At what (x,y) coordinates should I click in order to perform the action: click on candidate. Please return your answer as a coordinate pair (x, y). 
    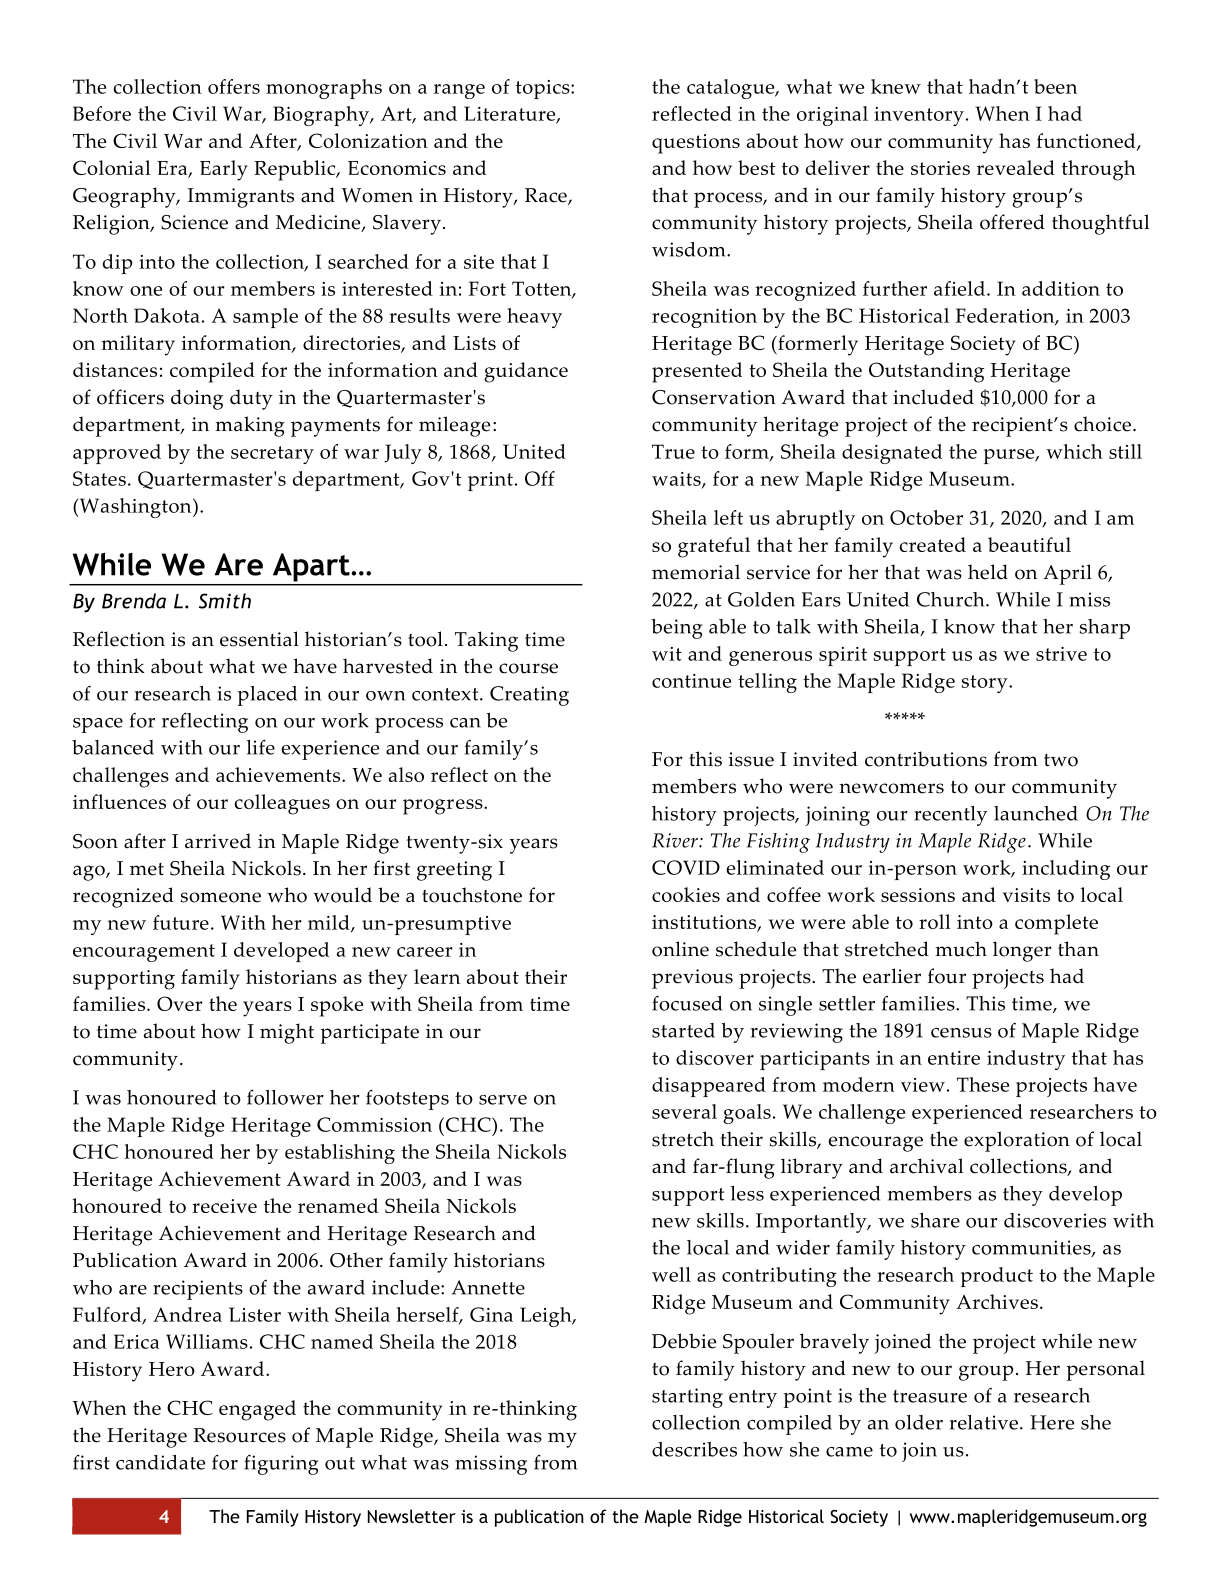
    Looking at the image, I should click on (160, 1462).
